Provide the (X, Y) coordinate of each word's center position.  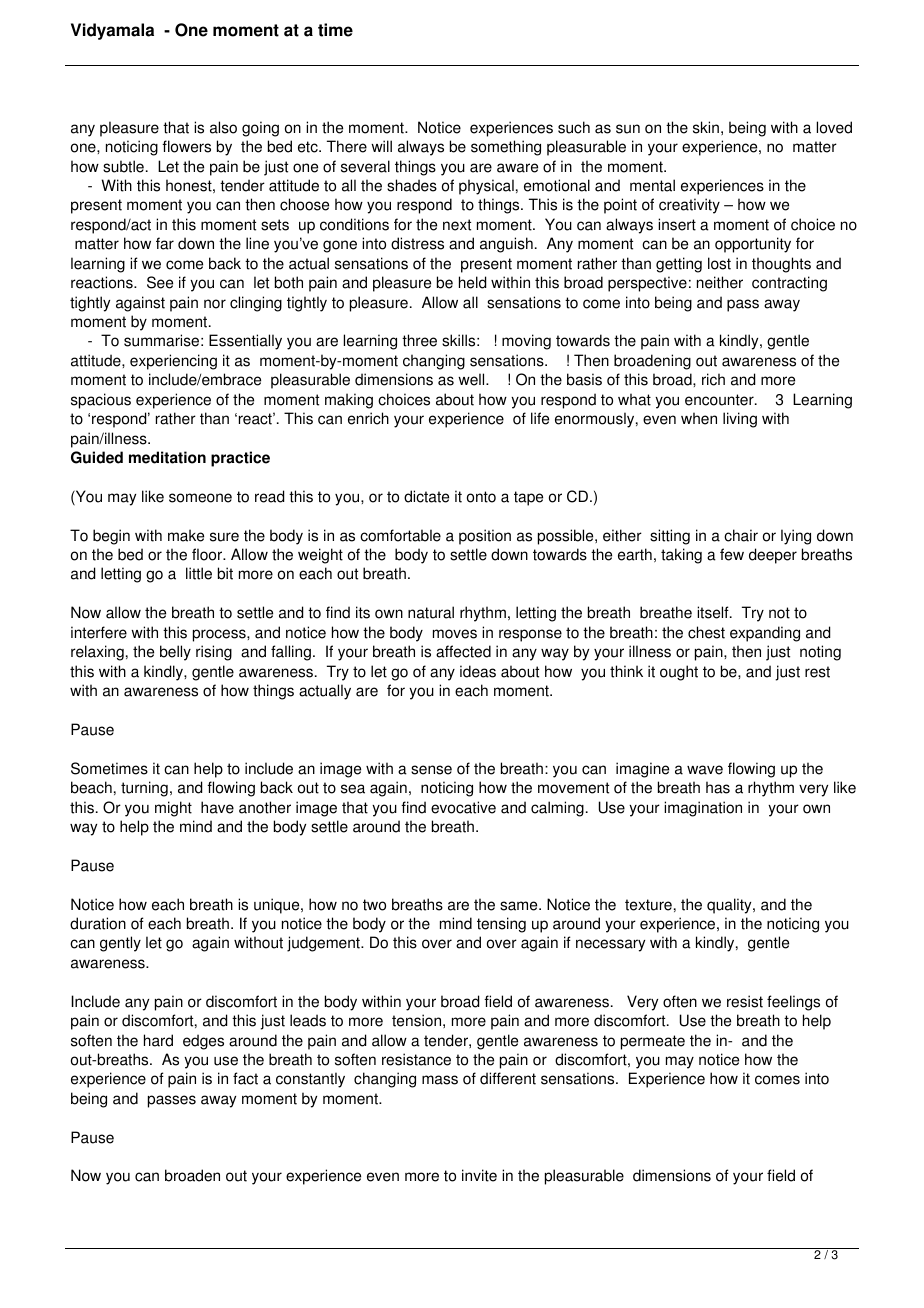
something (506, 148)
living (740, 420)
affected (463, 651)
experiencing (173, 362)
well (472, 379)
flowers (186, 146)
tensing (501, 925)
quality (730, 906)
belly (175, 653)
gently (120, 944)
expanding (765, 634)
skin (706, 127)
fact (245, 1078)
